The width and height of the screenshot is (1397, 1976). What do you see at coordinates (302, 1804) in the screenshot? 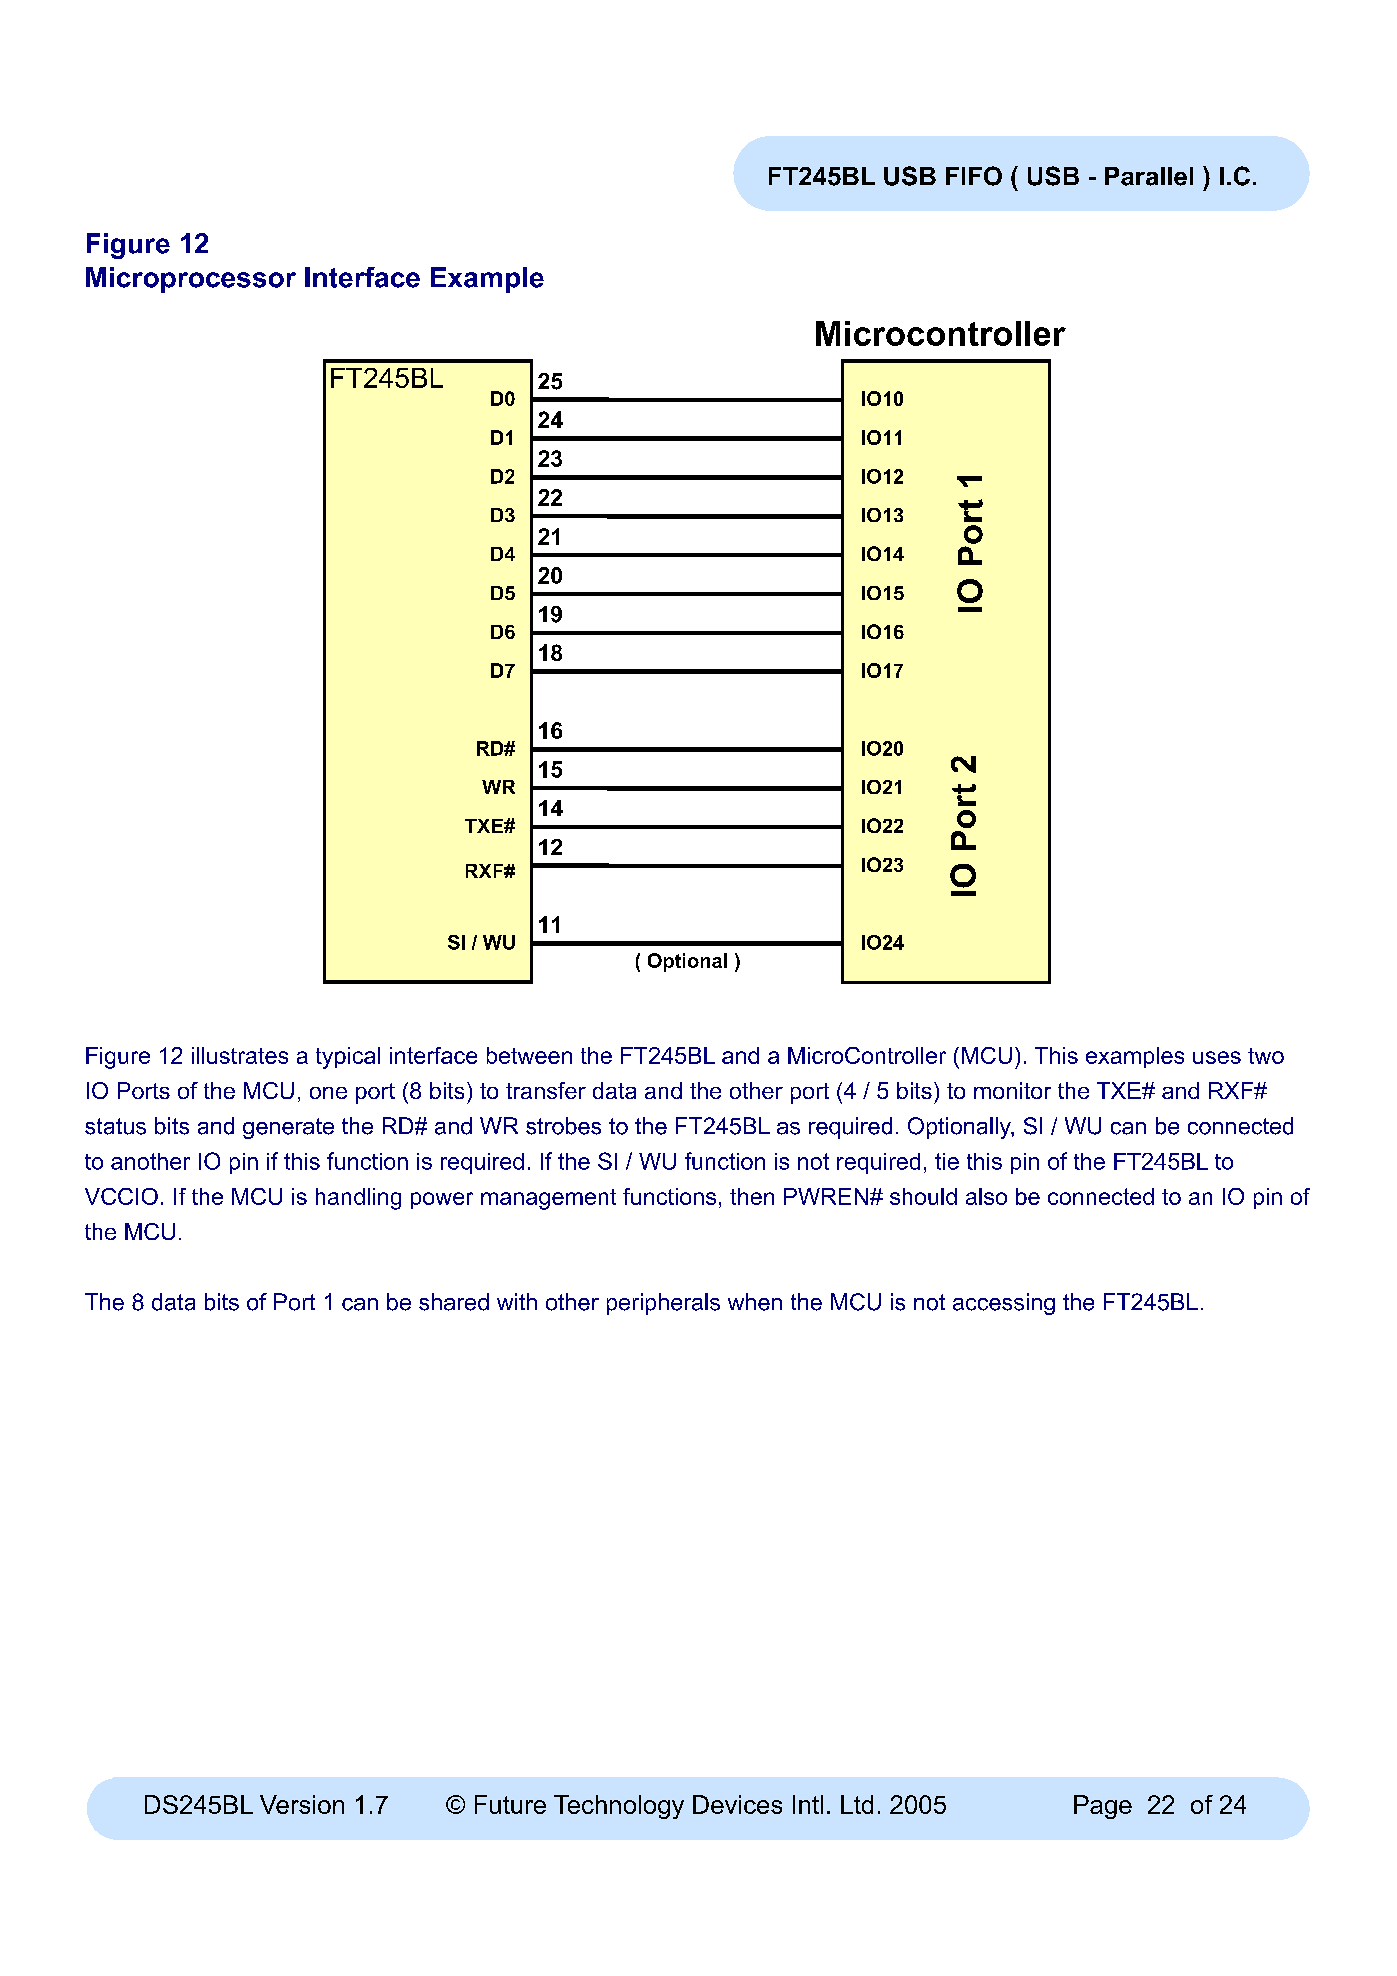
I see `Version` at bounding box center [302, 1804].
